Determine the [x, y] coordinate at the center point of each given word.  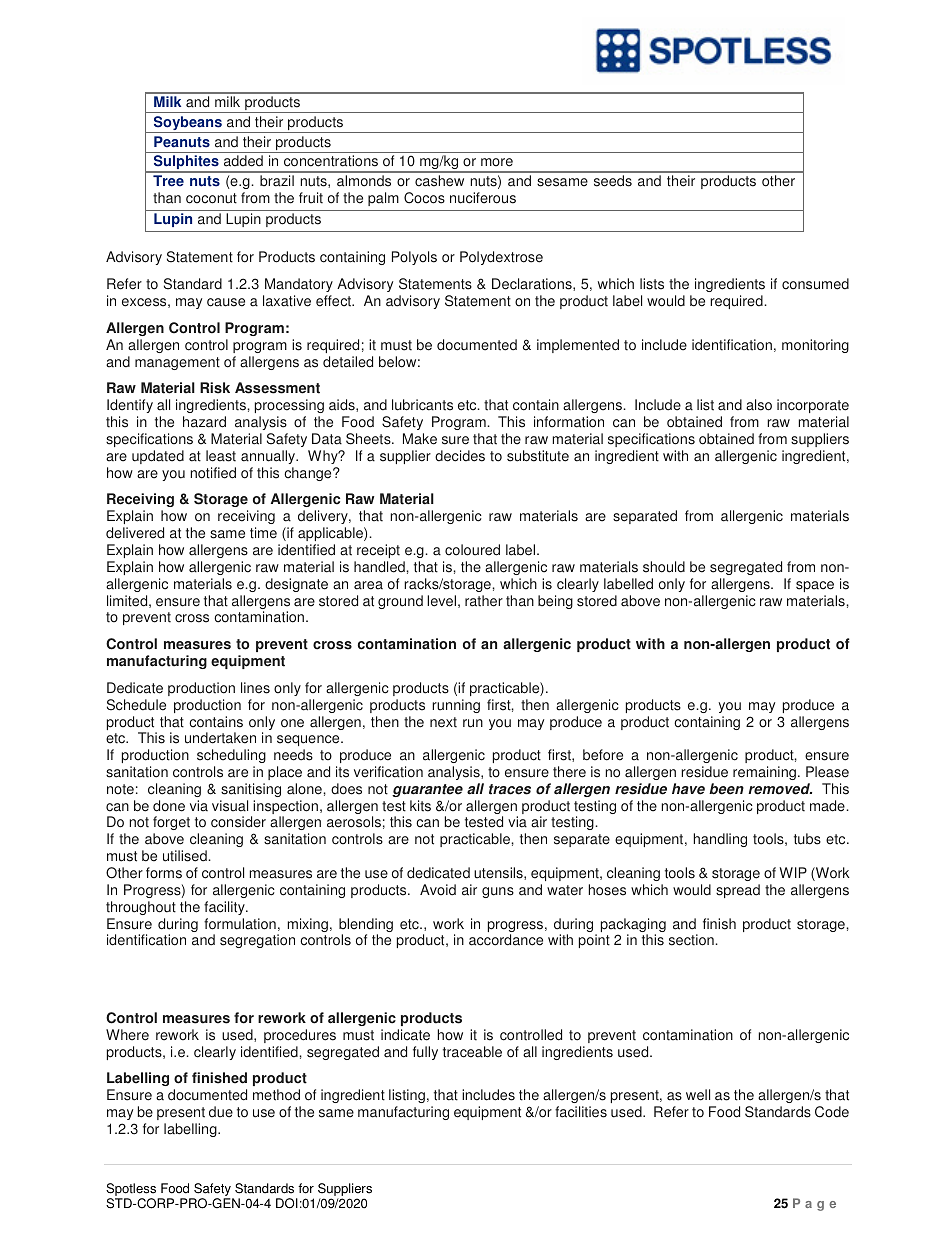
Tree [168, 181]
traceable [472, 1052]
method [276, 1095]
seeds [613, 181]
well [698, 1095]
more [497, 162]
